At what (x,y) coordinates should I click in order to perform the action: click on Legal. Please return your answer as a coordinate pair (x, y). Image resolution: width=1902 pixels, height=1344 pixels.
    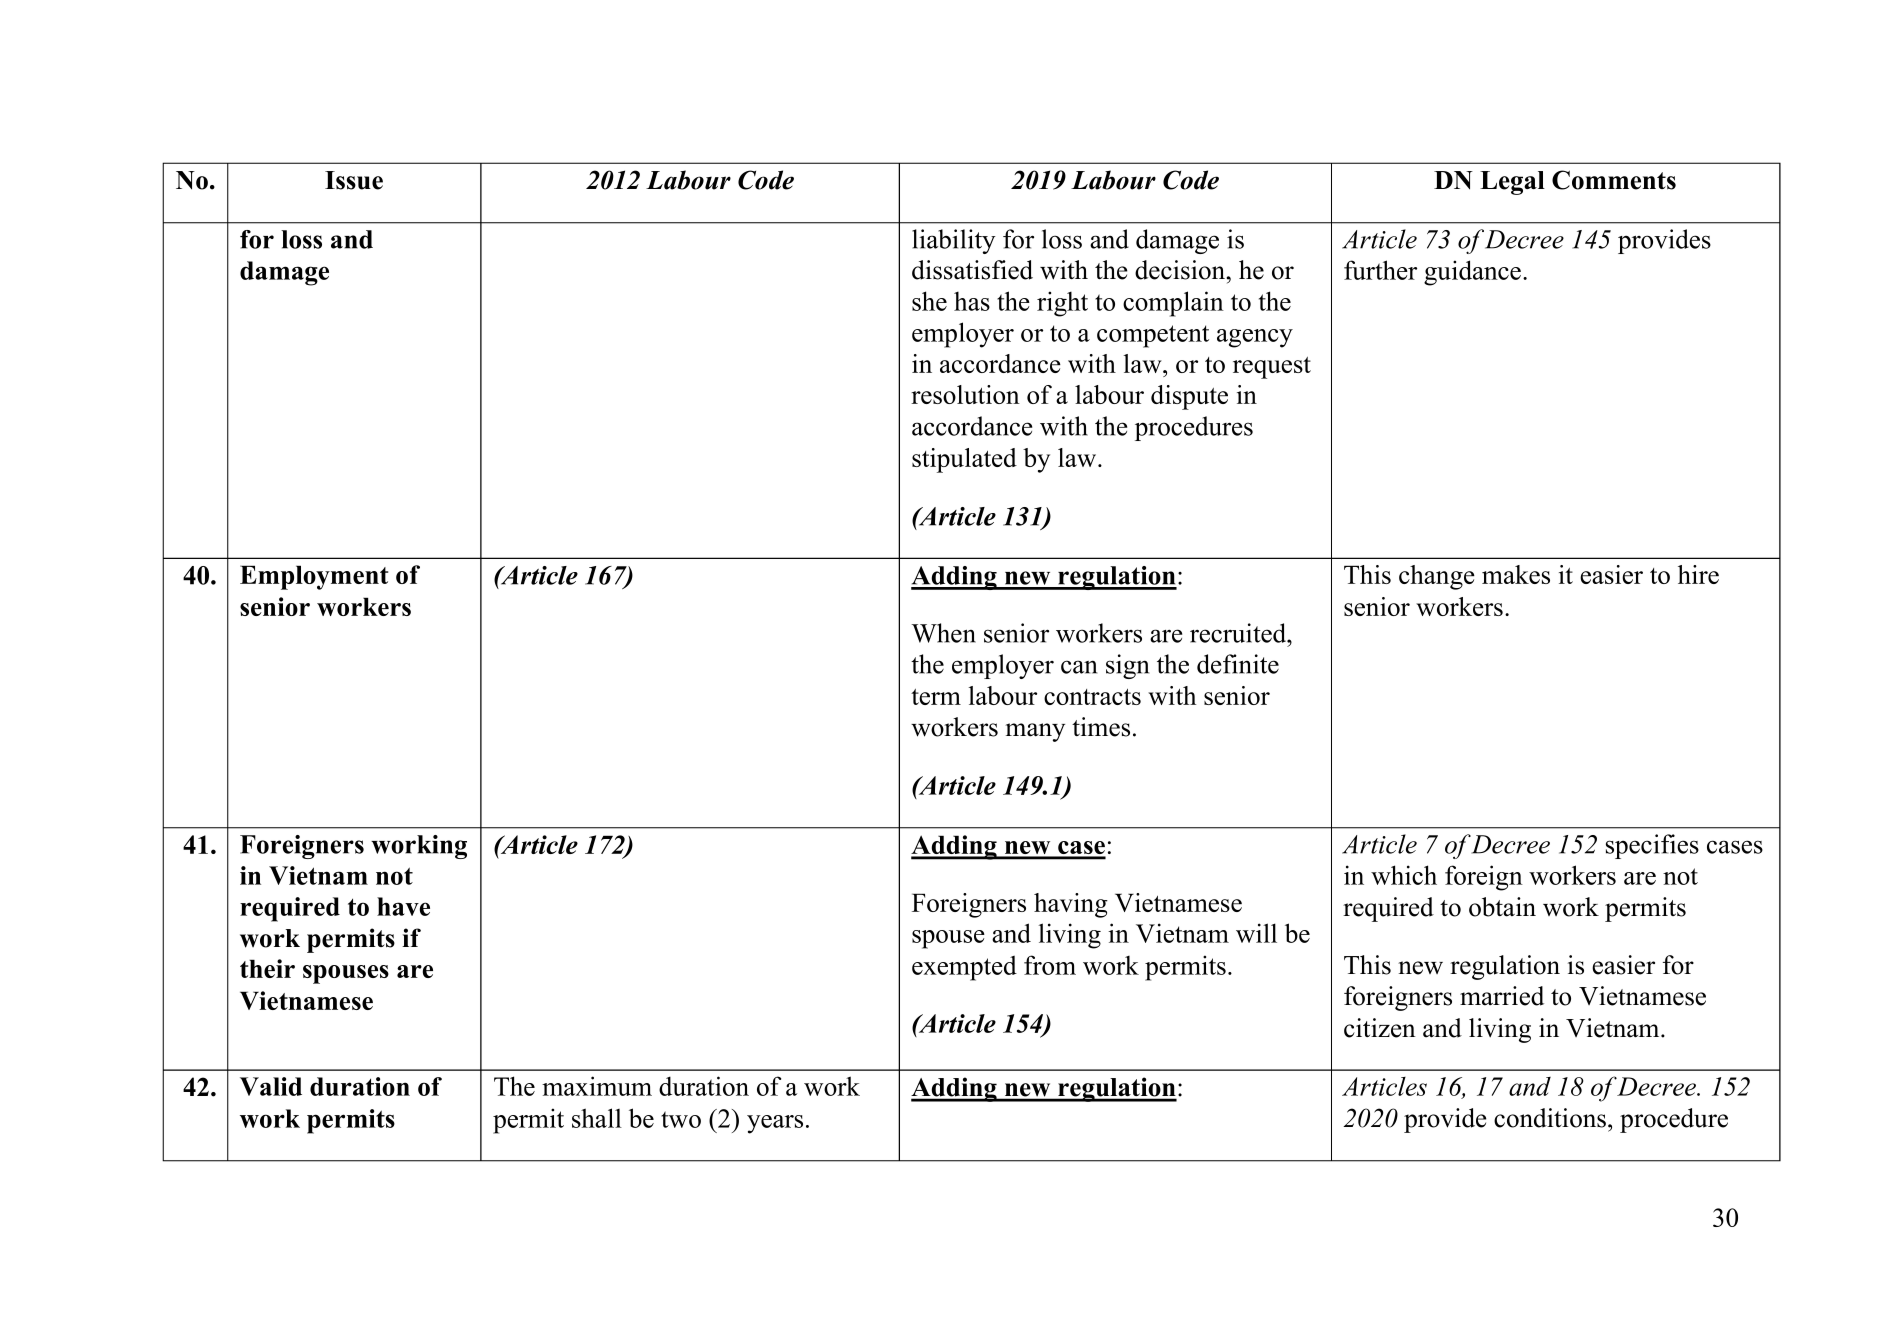
    Looking at the image, I should click on (1512, 183).
